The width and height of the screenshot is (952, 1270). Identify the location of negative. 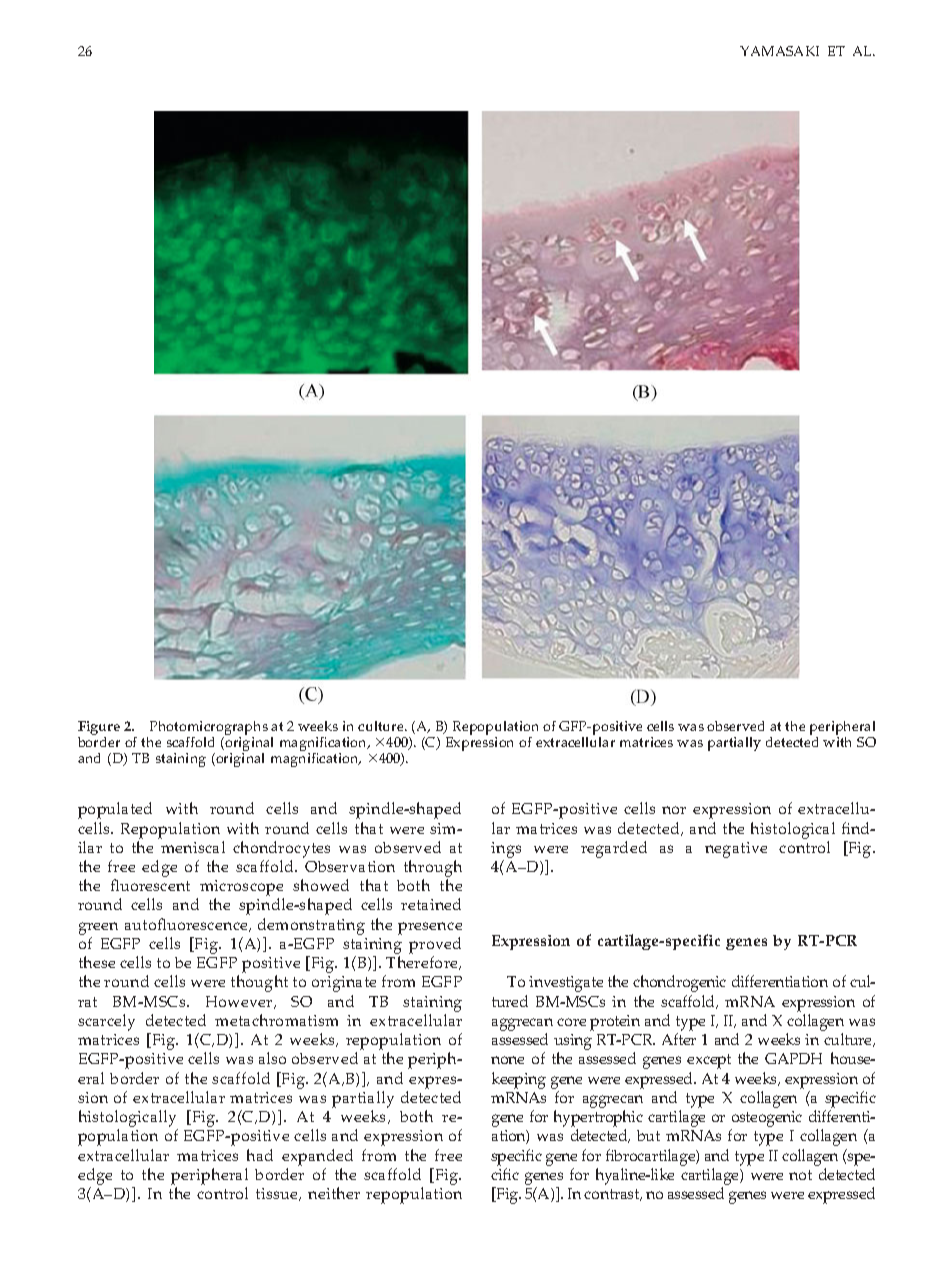
(736, 850).
